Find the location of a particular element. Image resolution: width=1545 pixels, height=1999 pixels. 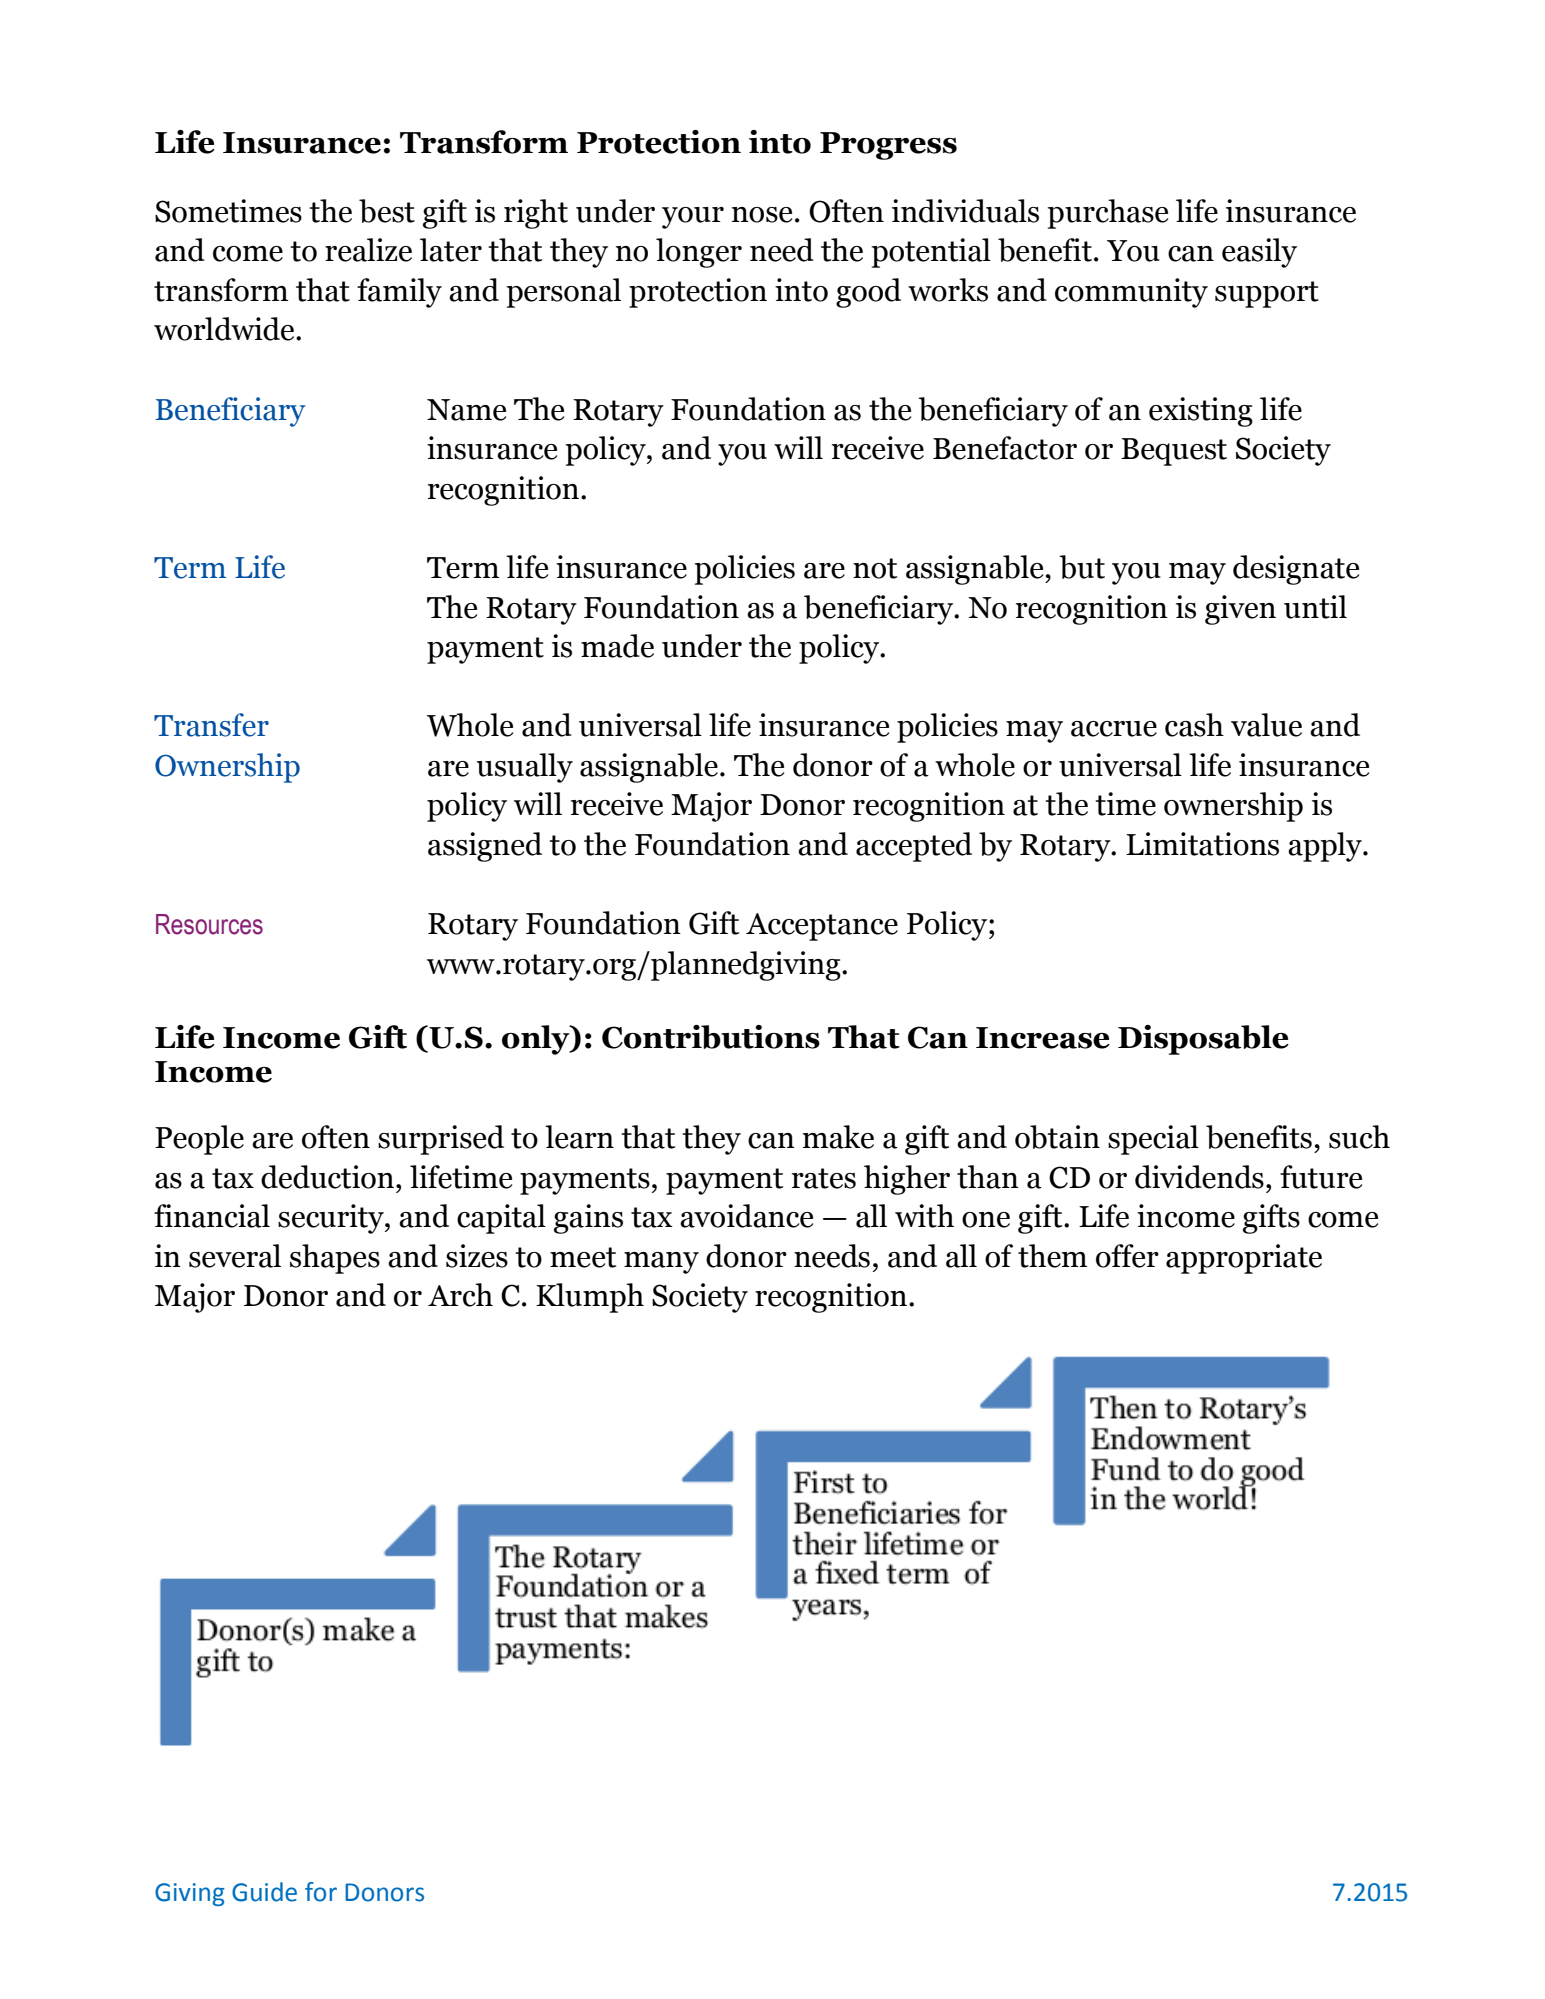

best is located at coordinates (387, 211).
